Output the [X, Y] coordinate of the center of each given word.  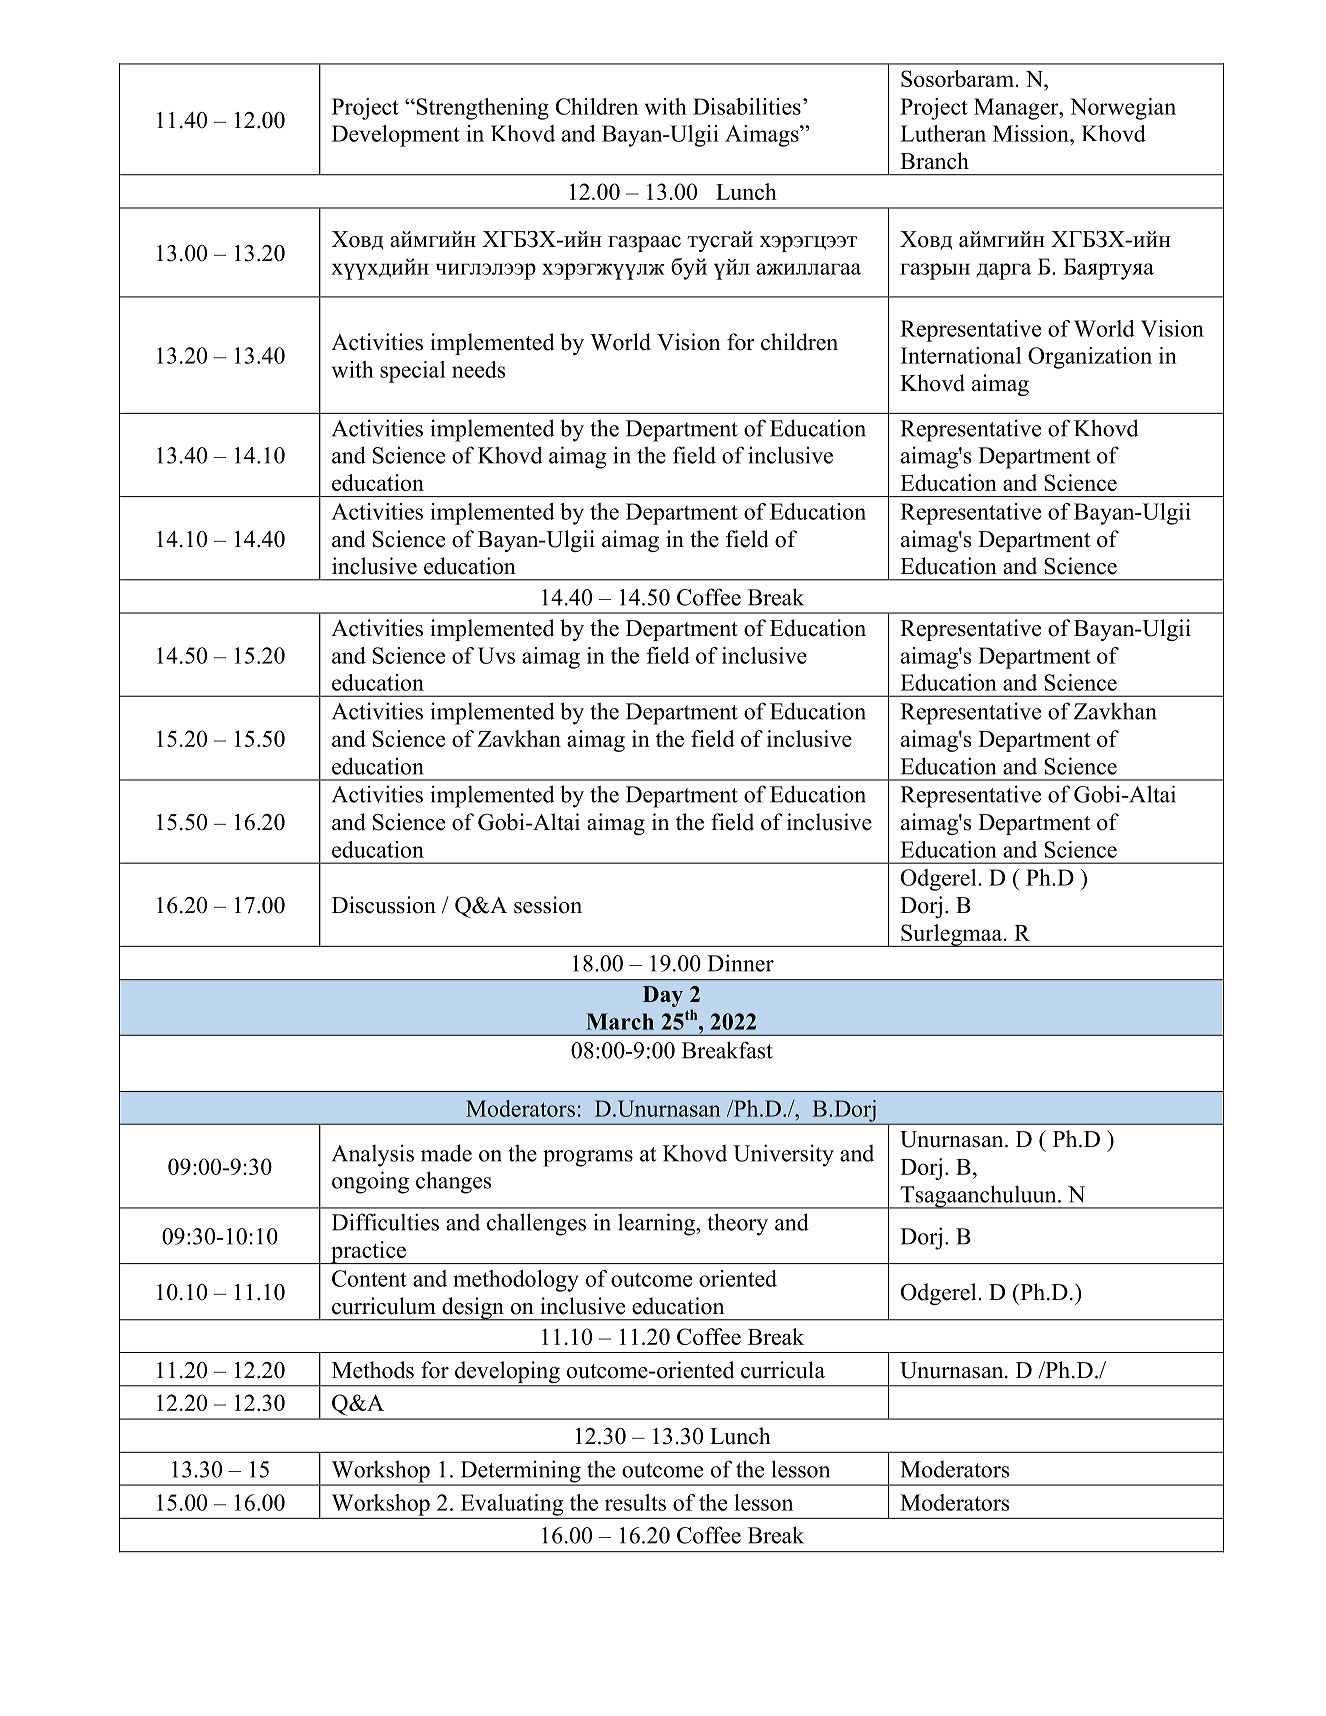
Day [663, 996]
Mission [1032, 133]
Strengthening [481, 109]
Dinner [740, 963]
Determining [520, 1472]
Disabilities [747, 106]
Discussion [384, 905]
